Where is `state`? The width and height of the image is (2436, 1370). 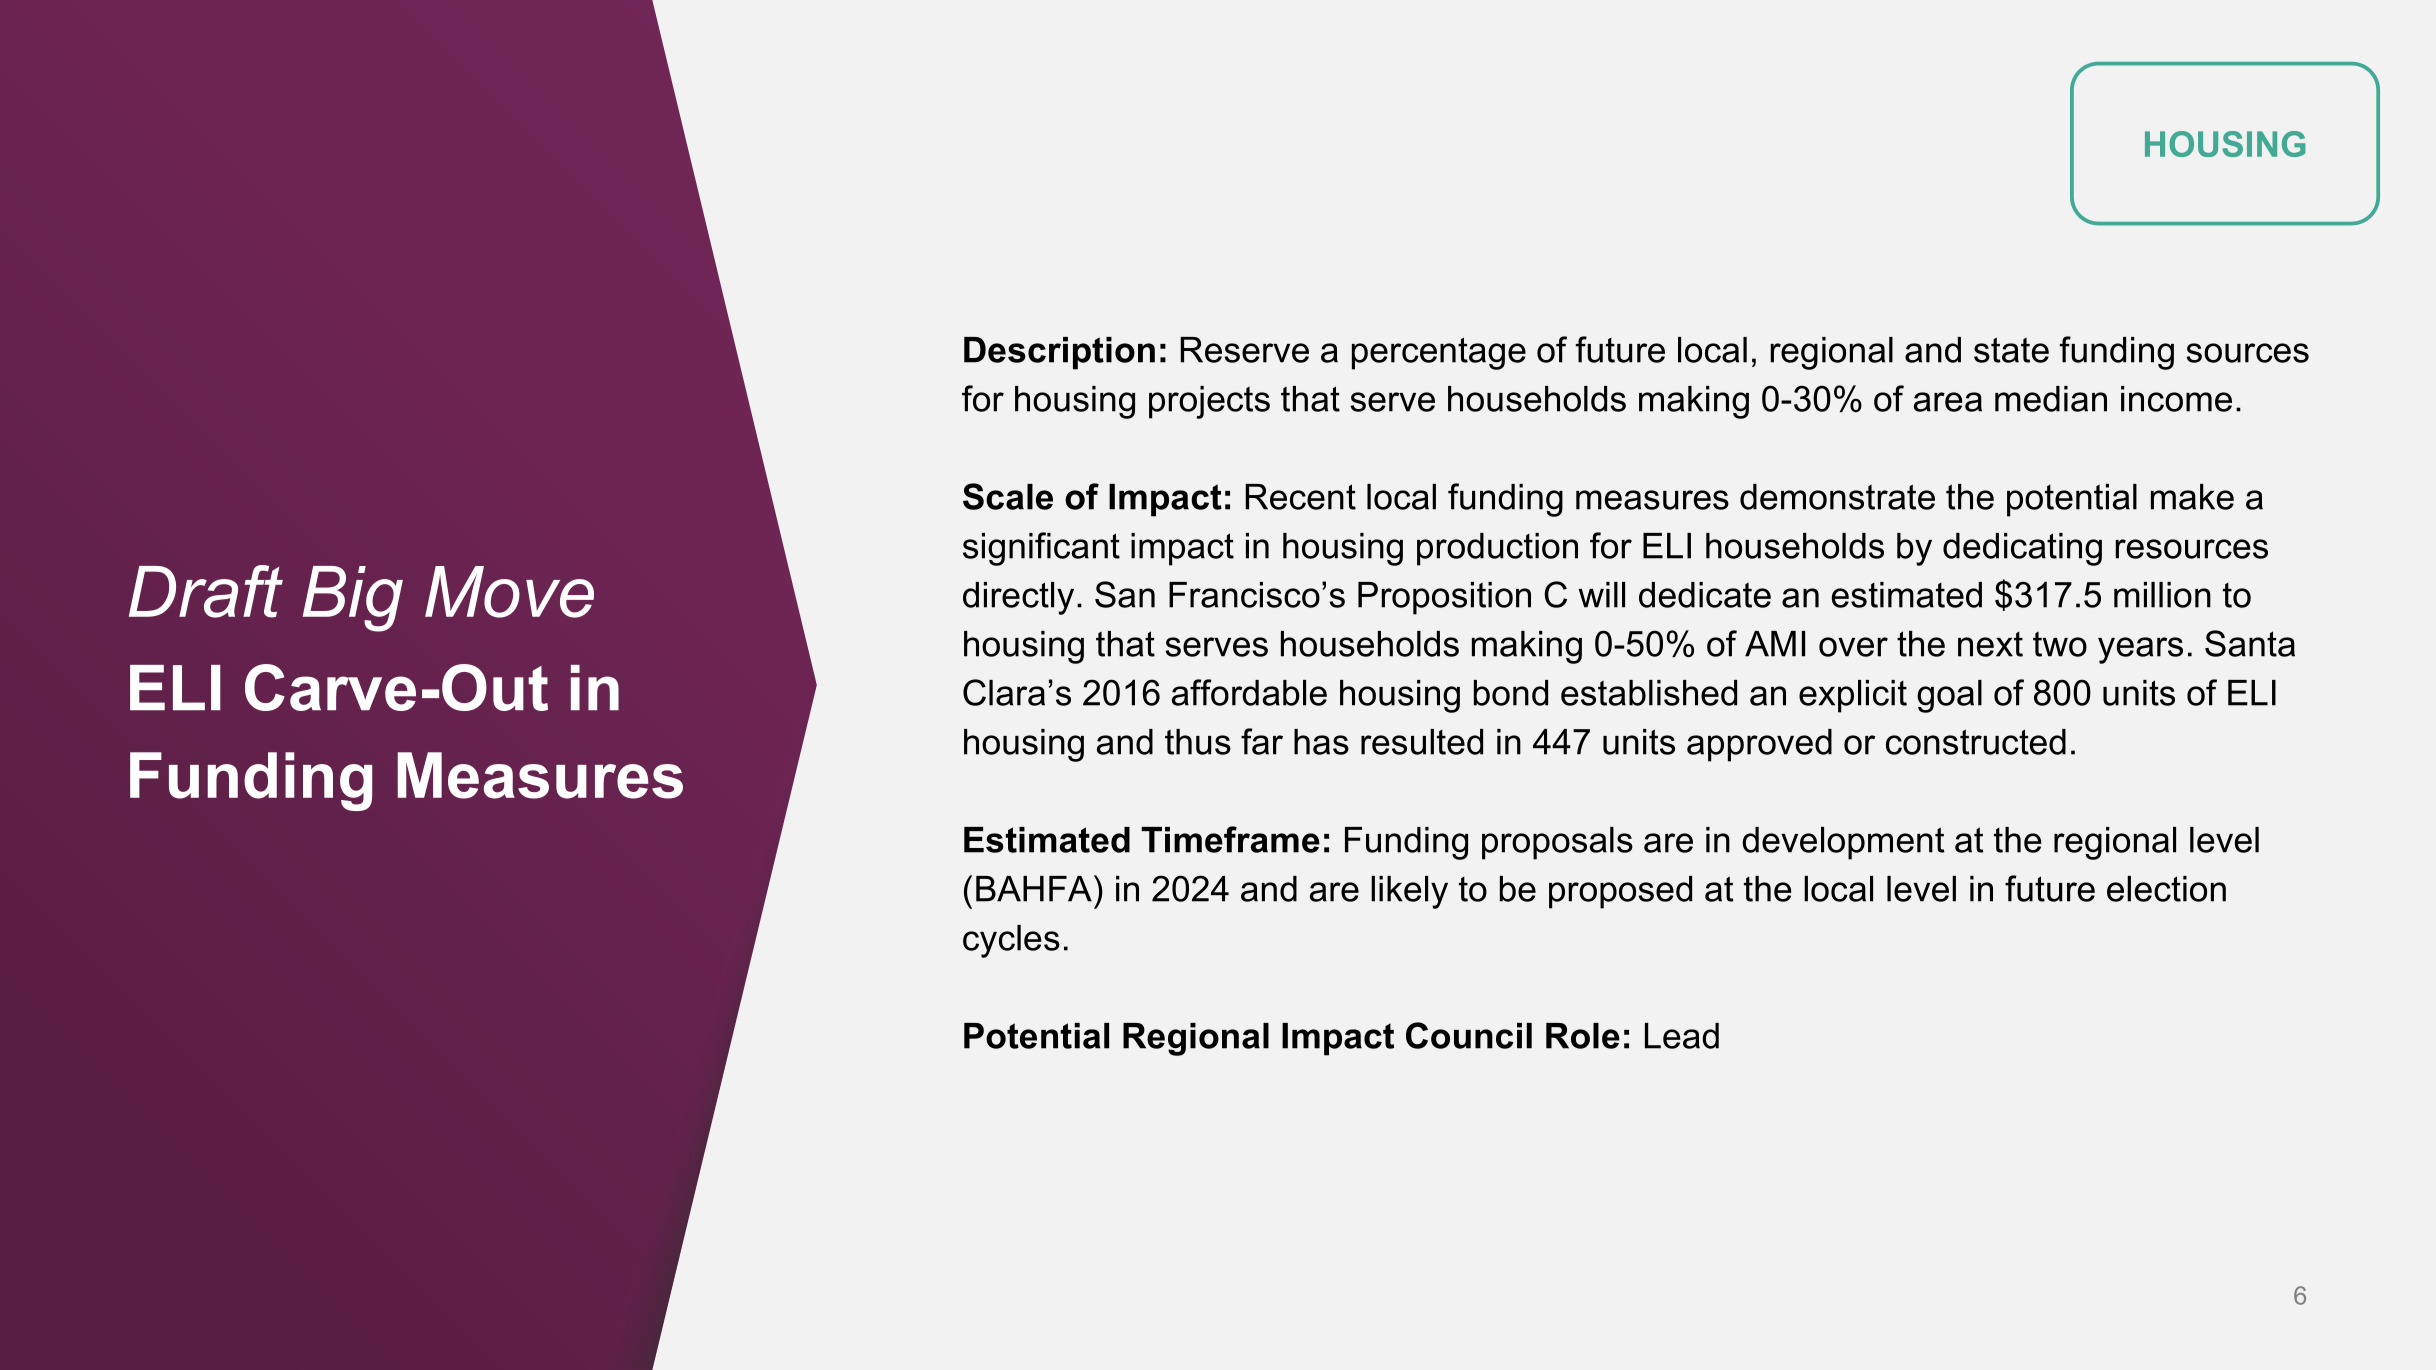
state is located at coordinates (2011, 350).
